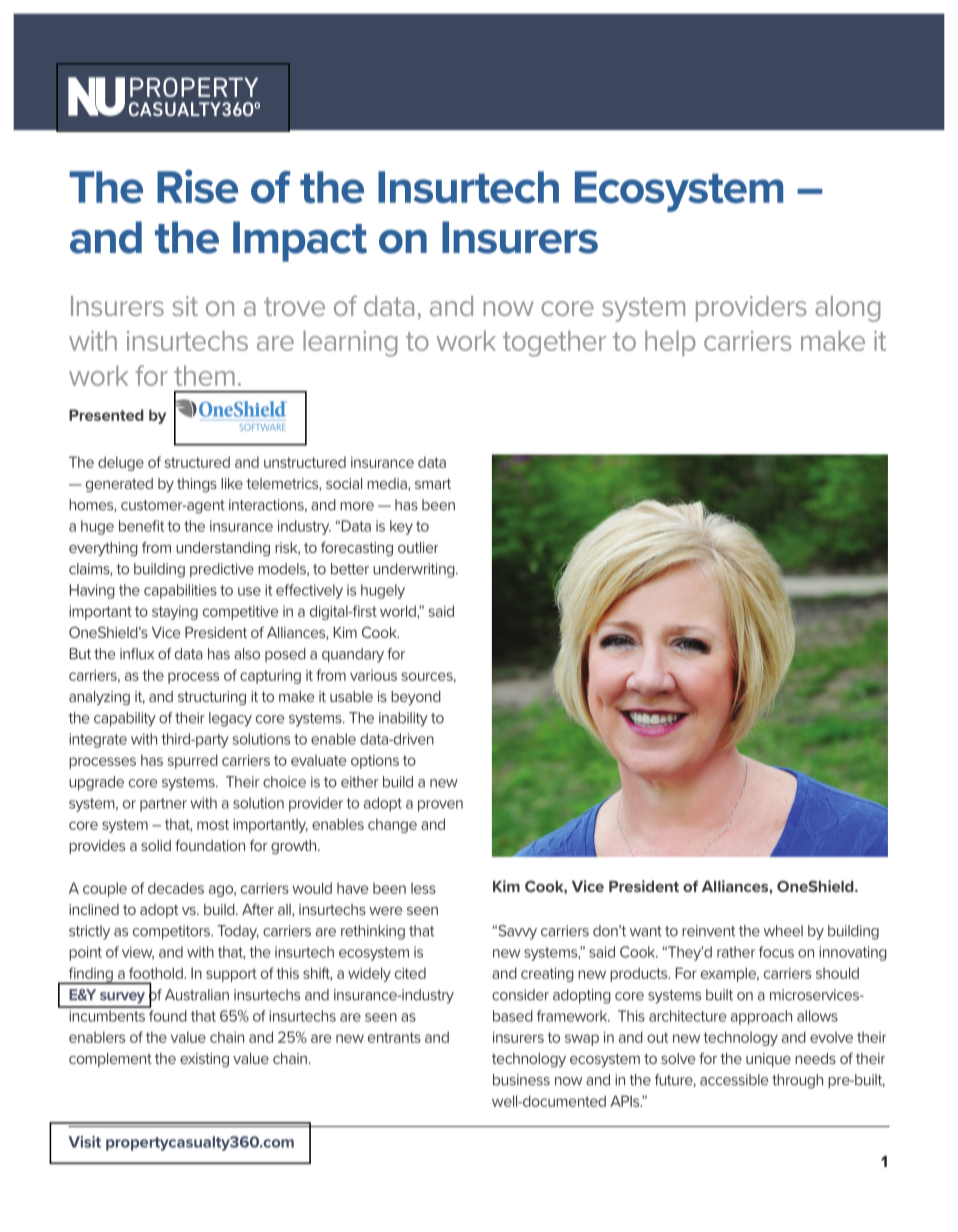  What do you see at coordinates (734, 1080) in the page?
I see `accessible` at bounding box center [734, 1080].
